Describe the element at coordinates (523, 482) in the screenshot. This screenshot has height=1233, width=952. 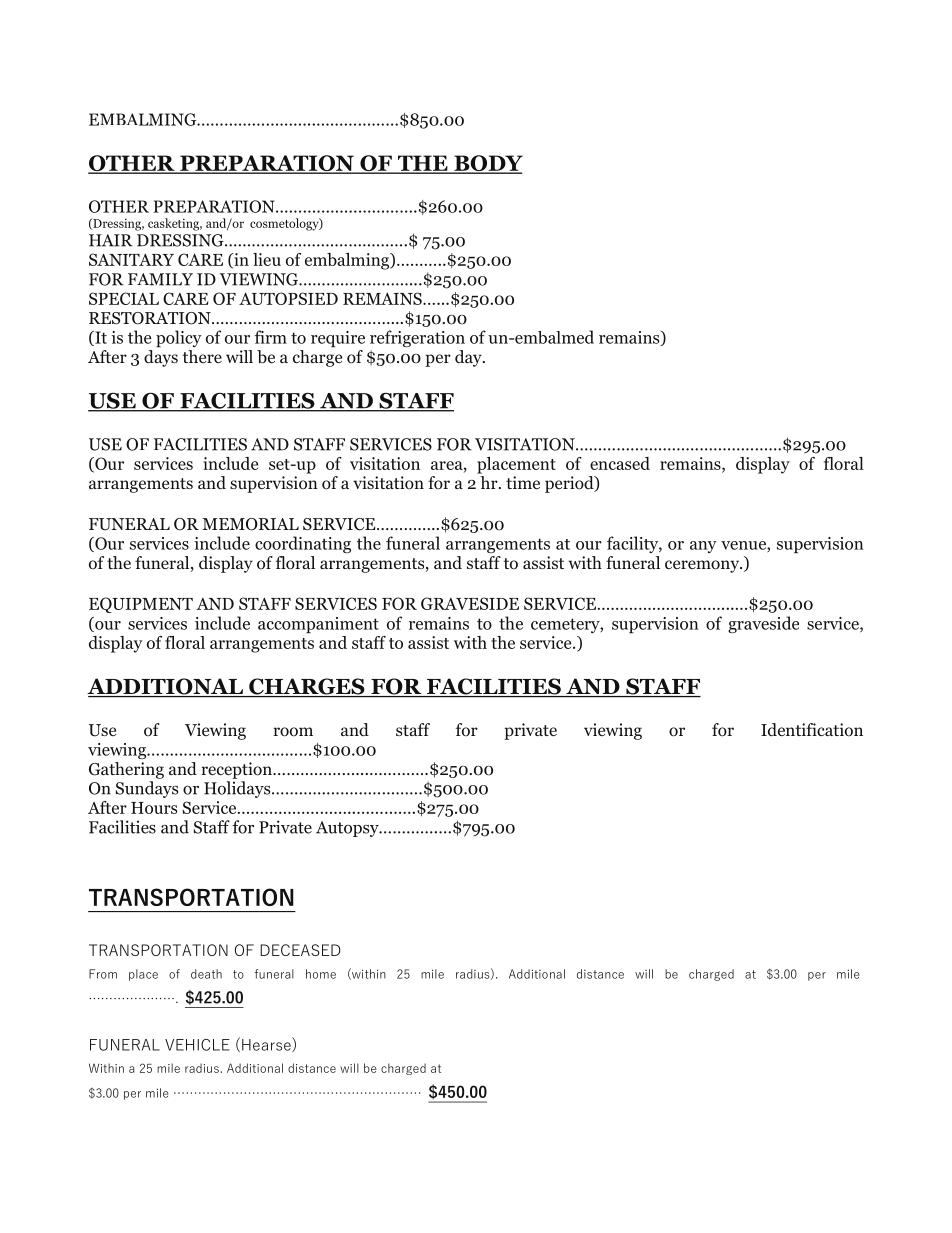
I see `time` at that location.
